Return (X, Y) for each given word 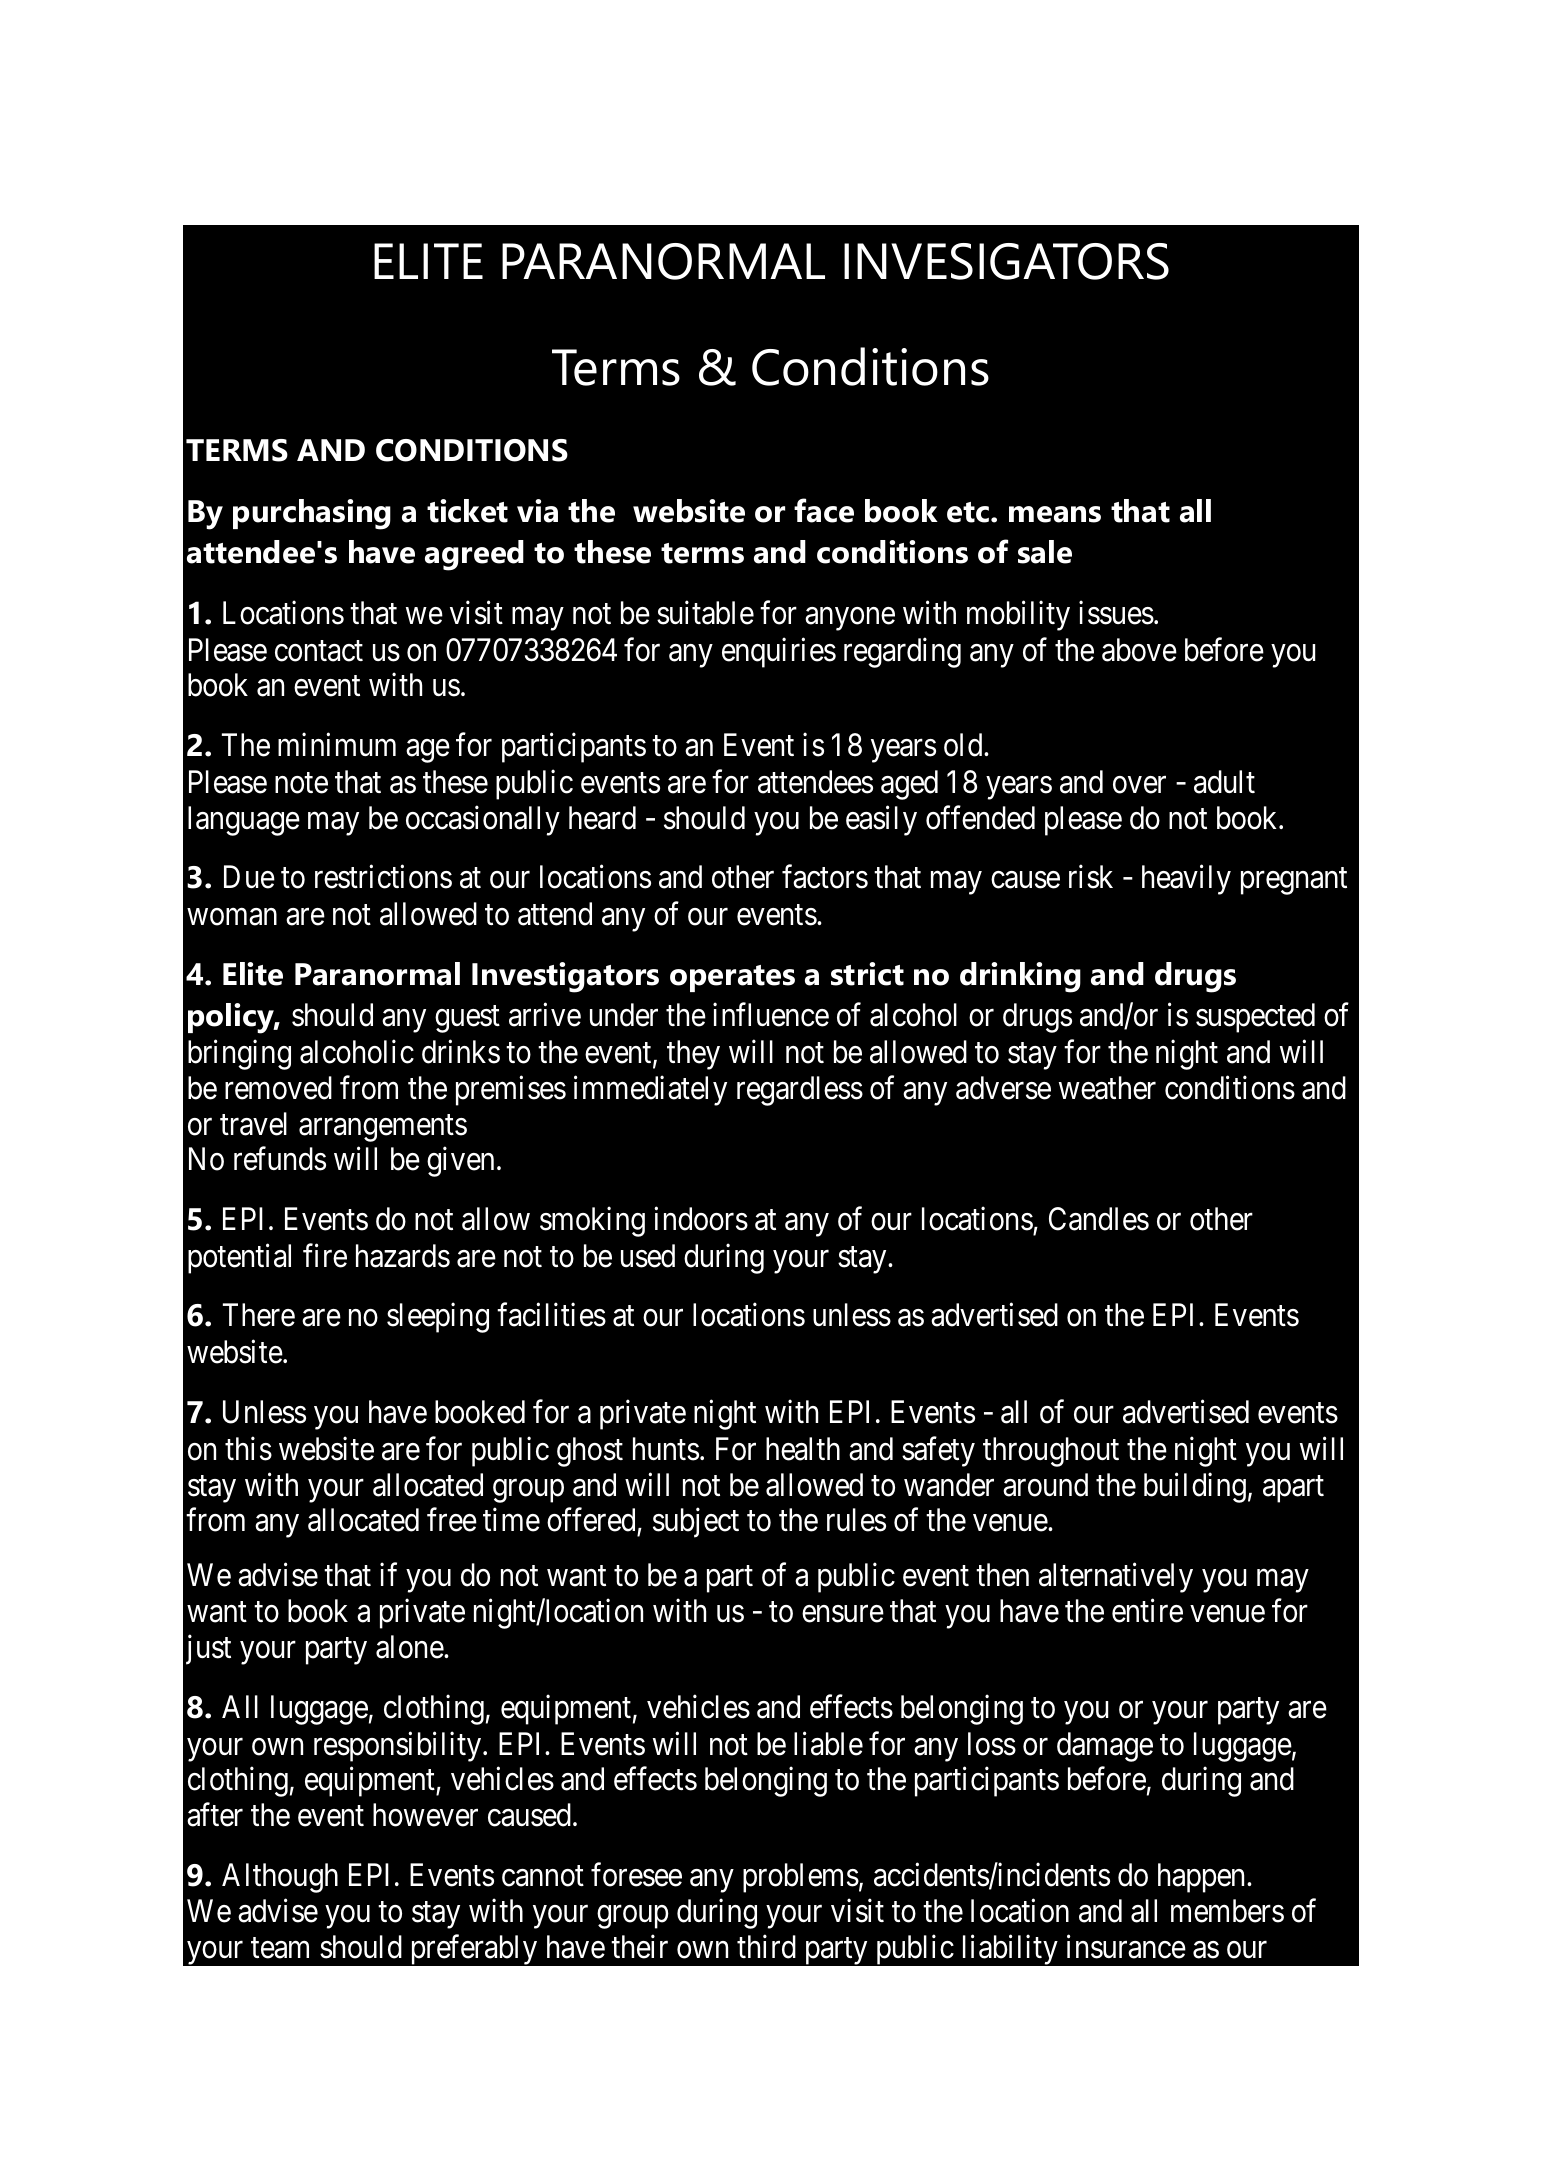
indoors (701, 1219)
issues (1116, 613)
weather (1107, 1088)
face (824, 510)
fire (325, 1256)
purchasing (312, 514)
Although (280, 1878)
